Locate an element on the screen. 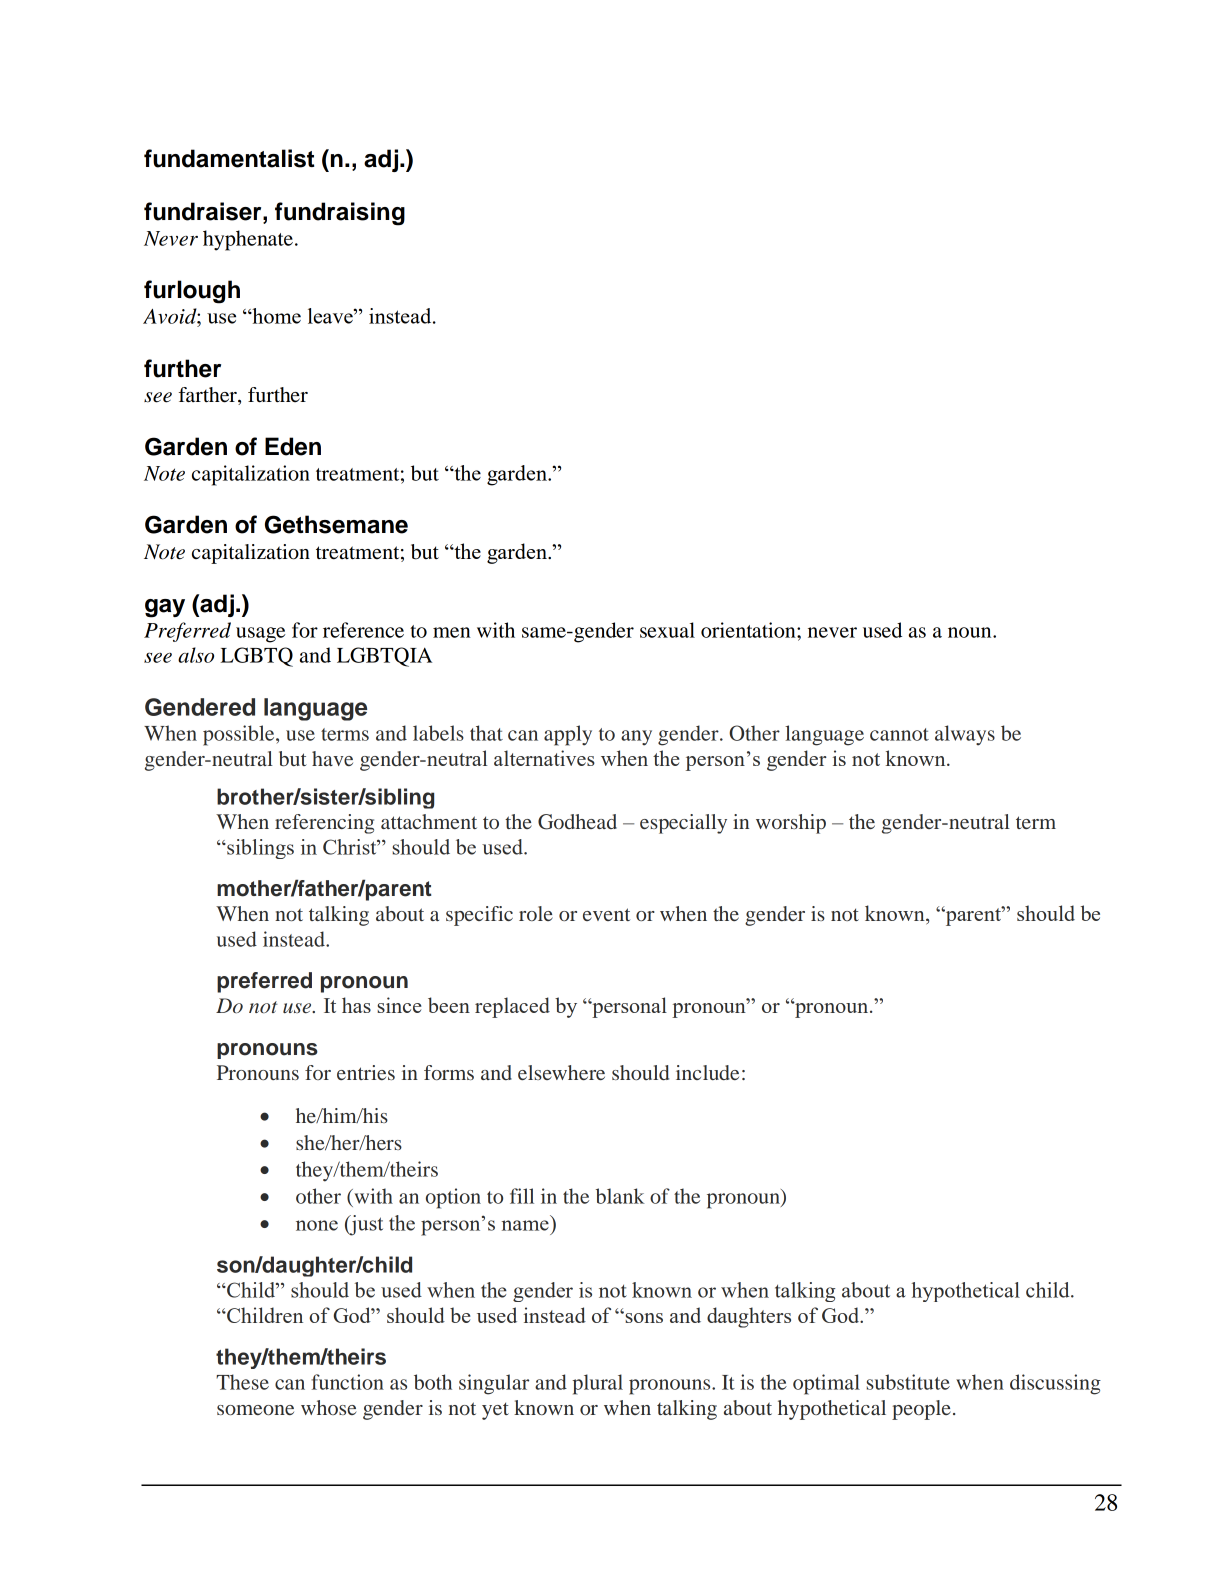 This screenshot has height=1587, width=1226. has is located at coordinates (356, 1005).
